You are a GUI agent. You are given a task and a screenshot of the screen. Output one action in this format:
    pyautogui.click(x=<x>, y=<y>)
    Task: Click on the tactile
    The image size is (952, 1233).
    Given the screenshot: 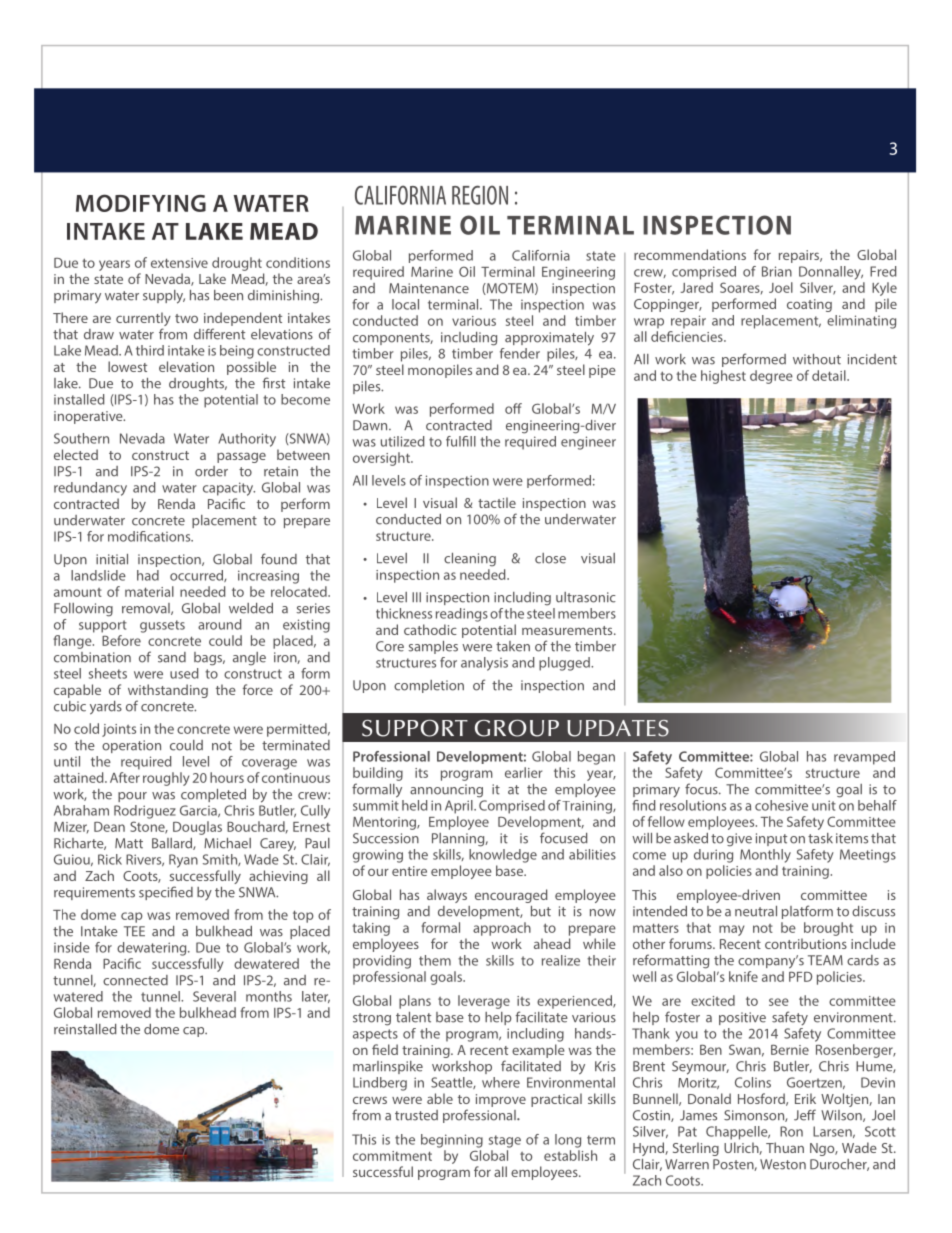 What is the action you would take?
    pyautogui.click(x=497, y=502)
